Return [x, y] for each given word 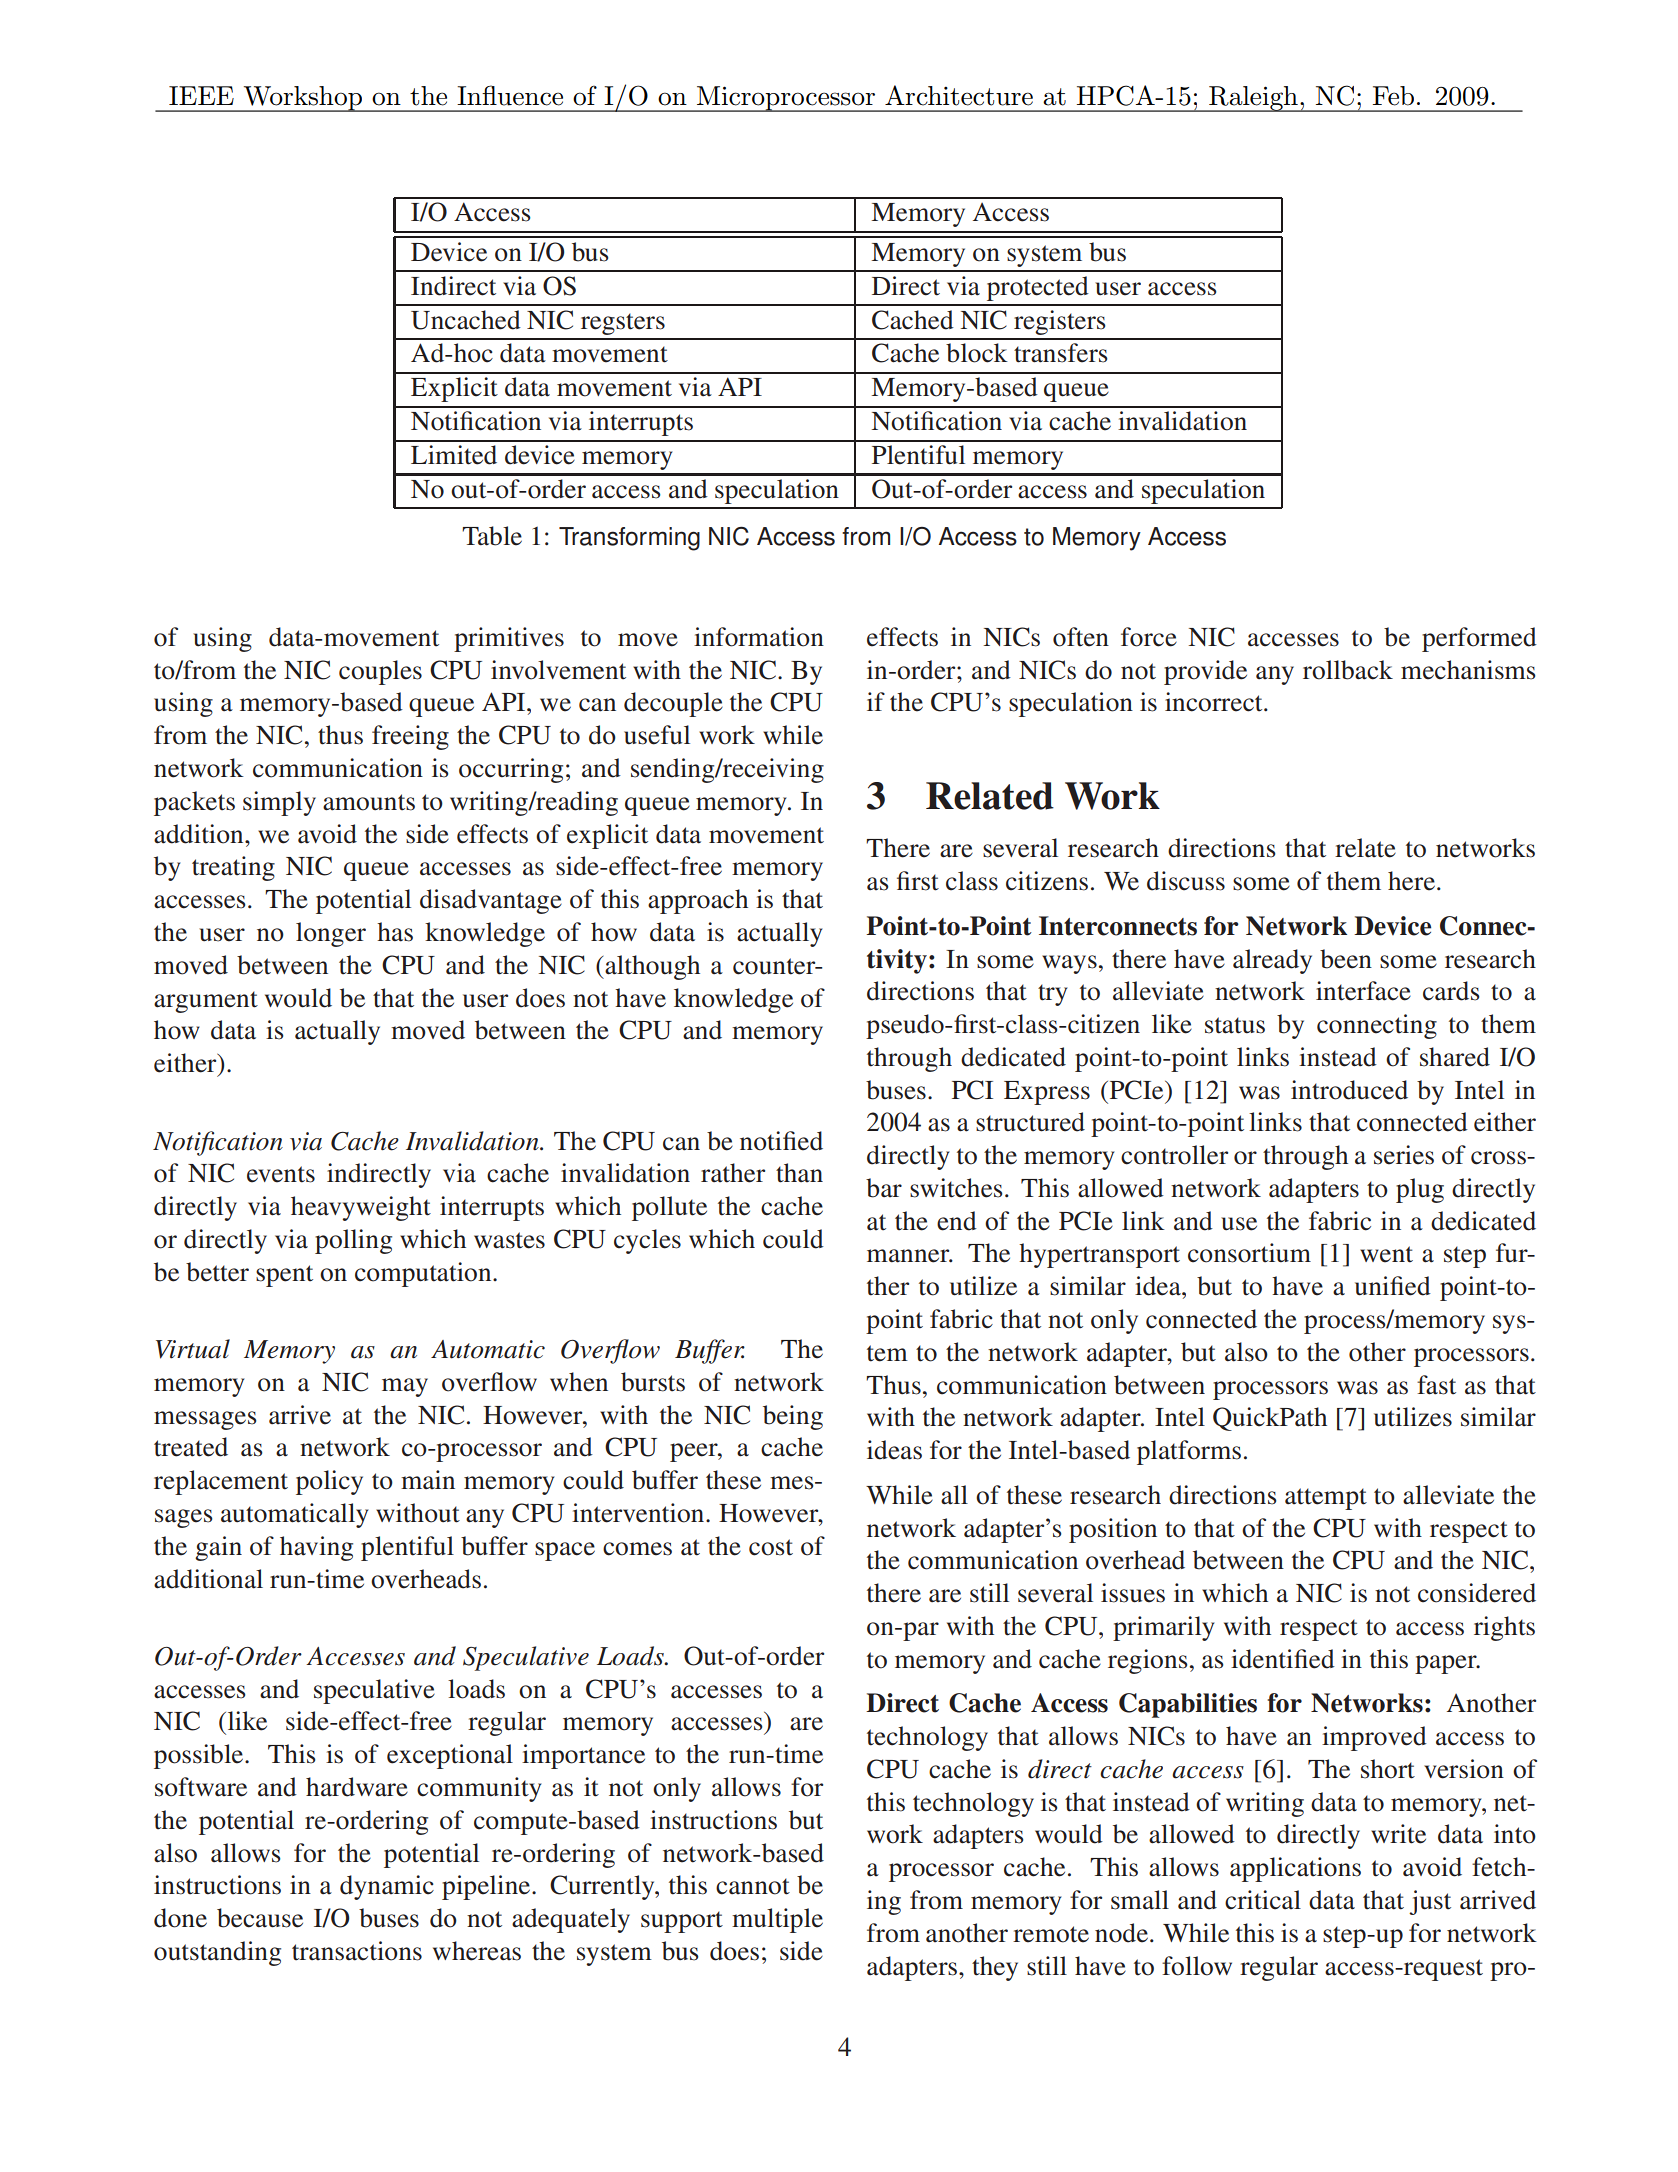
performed [1479, 639]
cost [771, 1547]
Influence [510, 95]
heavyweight [361, 1208]
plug [1420, 1190]
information [759, 637]
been [1346, 959]
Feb [1393, 96]
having [316, 1548]
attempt [1326, 1499]
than [799, 1173]
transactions [357, 1951]
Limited [454, 455]
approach [698, 901]
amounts [369, 802]
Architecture [959, 95]
